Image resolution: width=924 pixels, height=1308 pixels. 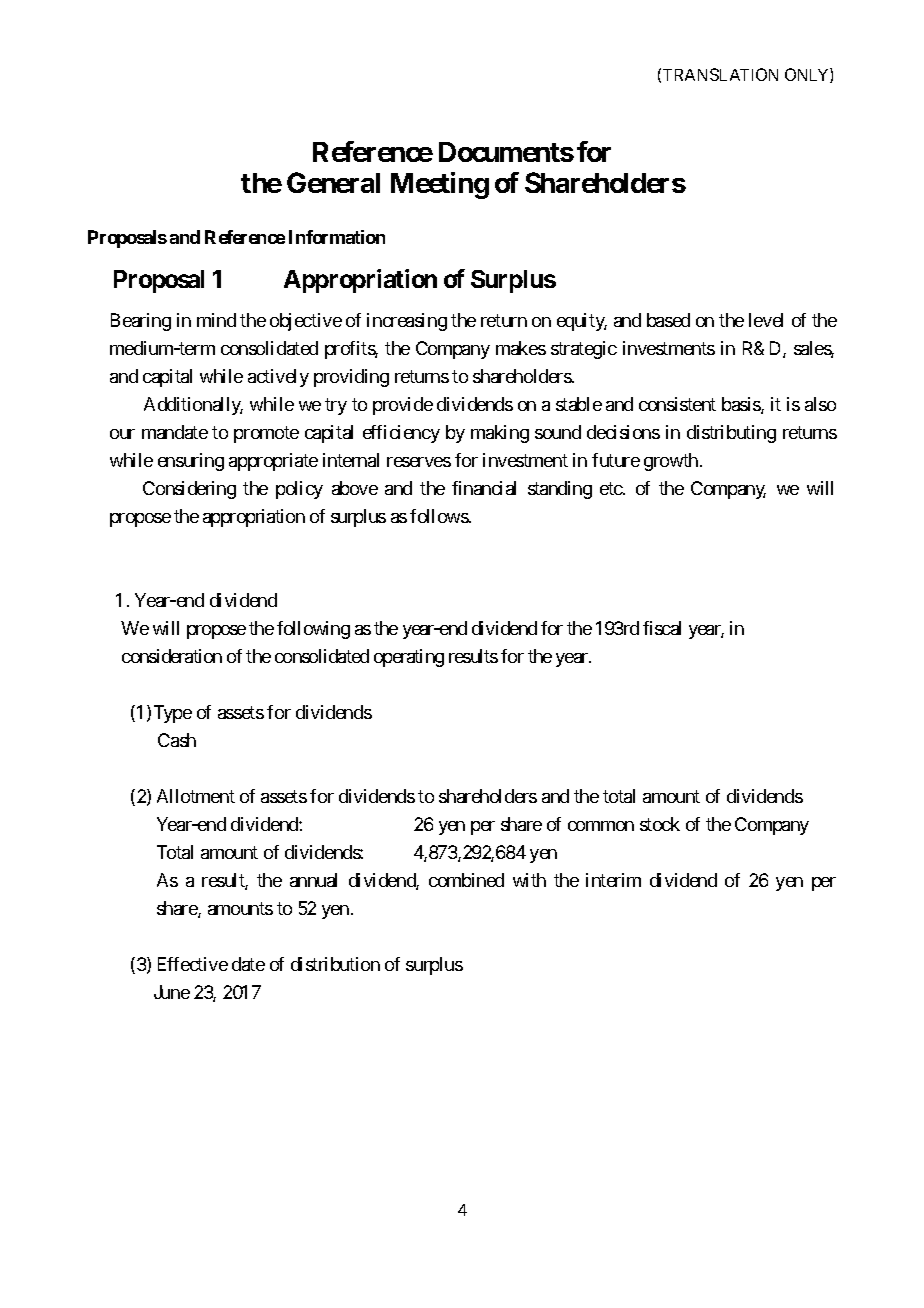 I want to click on operating, so click(x=409, y=658).
